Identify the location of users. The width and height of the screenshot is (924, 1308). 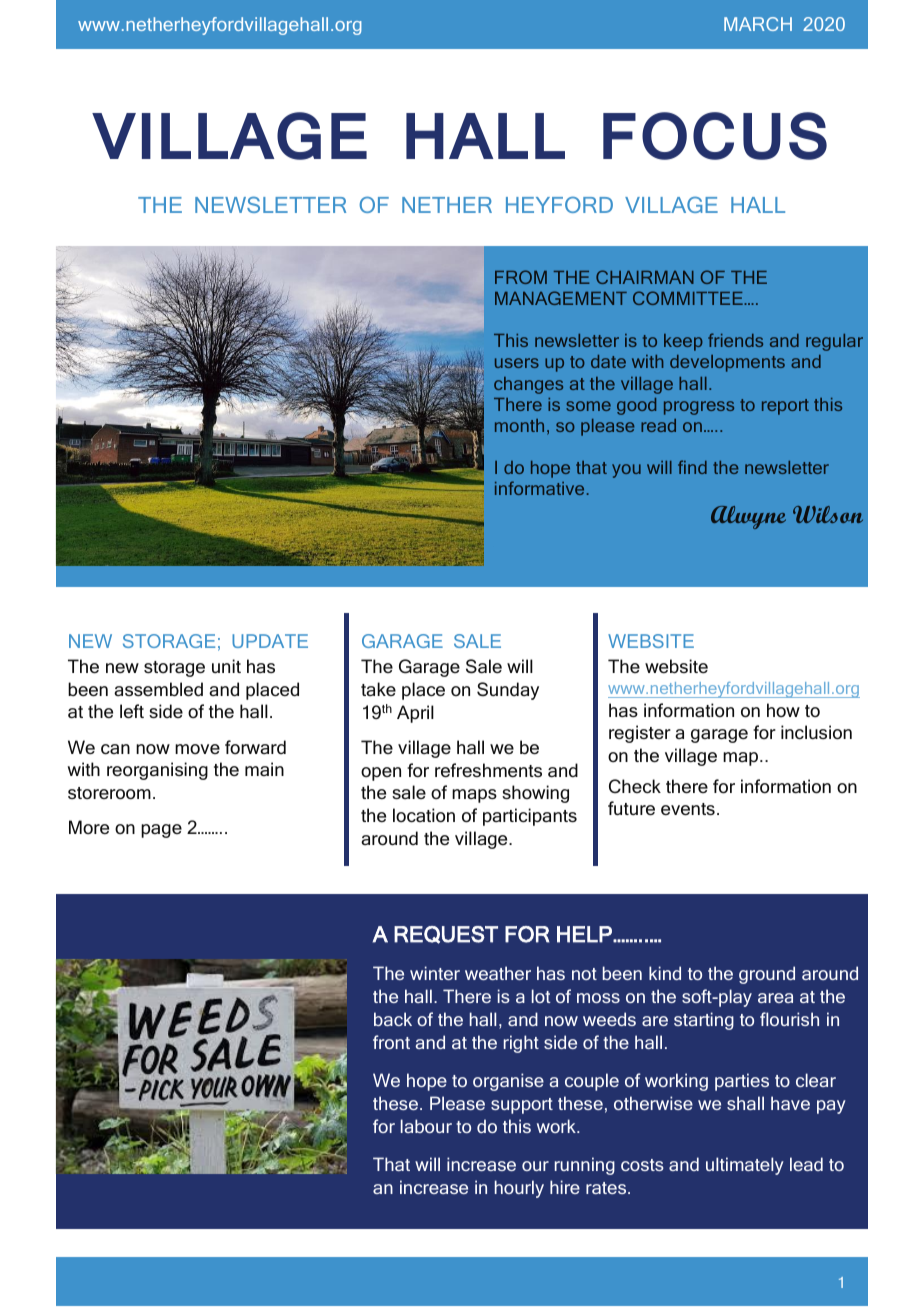
(517, 363).
